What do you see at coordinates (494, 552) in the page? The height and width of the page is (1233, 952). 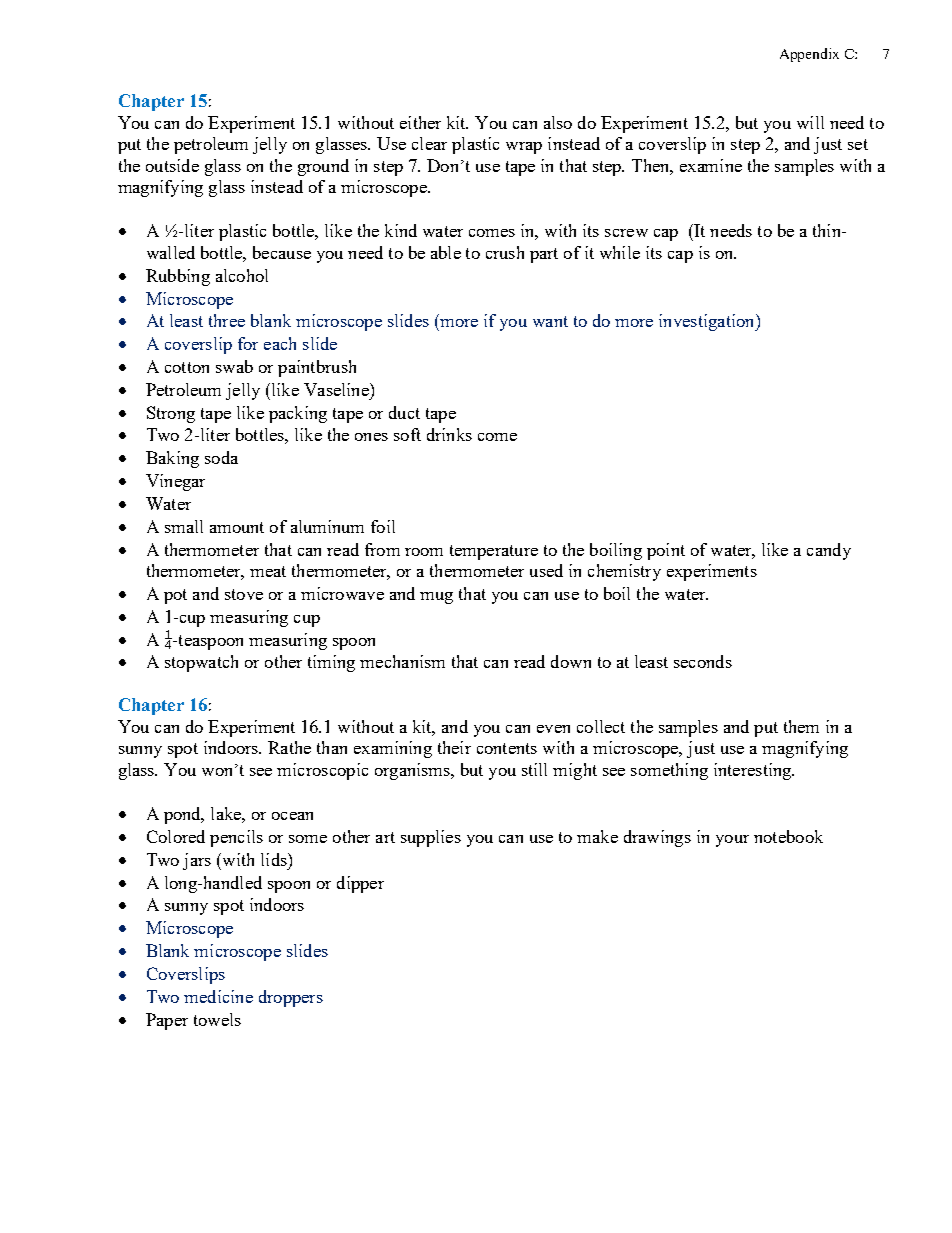 I see `temperature` at bounding box center [494, 552].
